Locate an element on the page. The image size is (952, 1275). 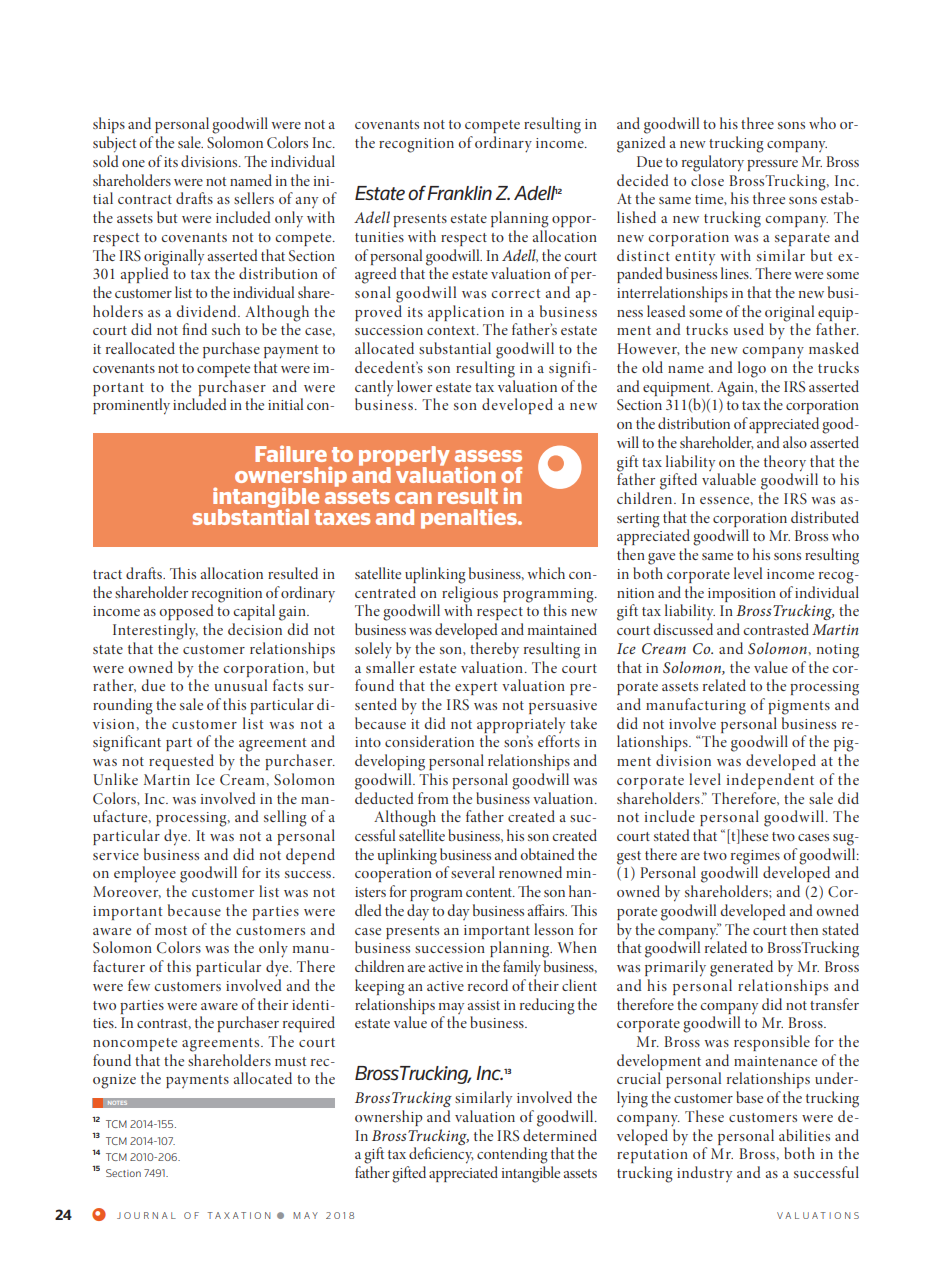
must is located at coordinates (290, 1061).
